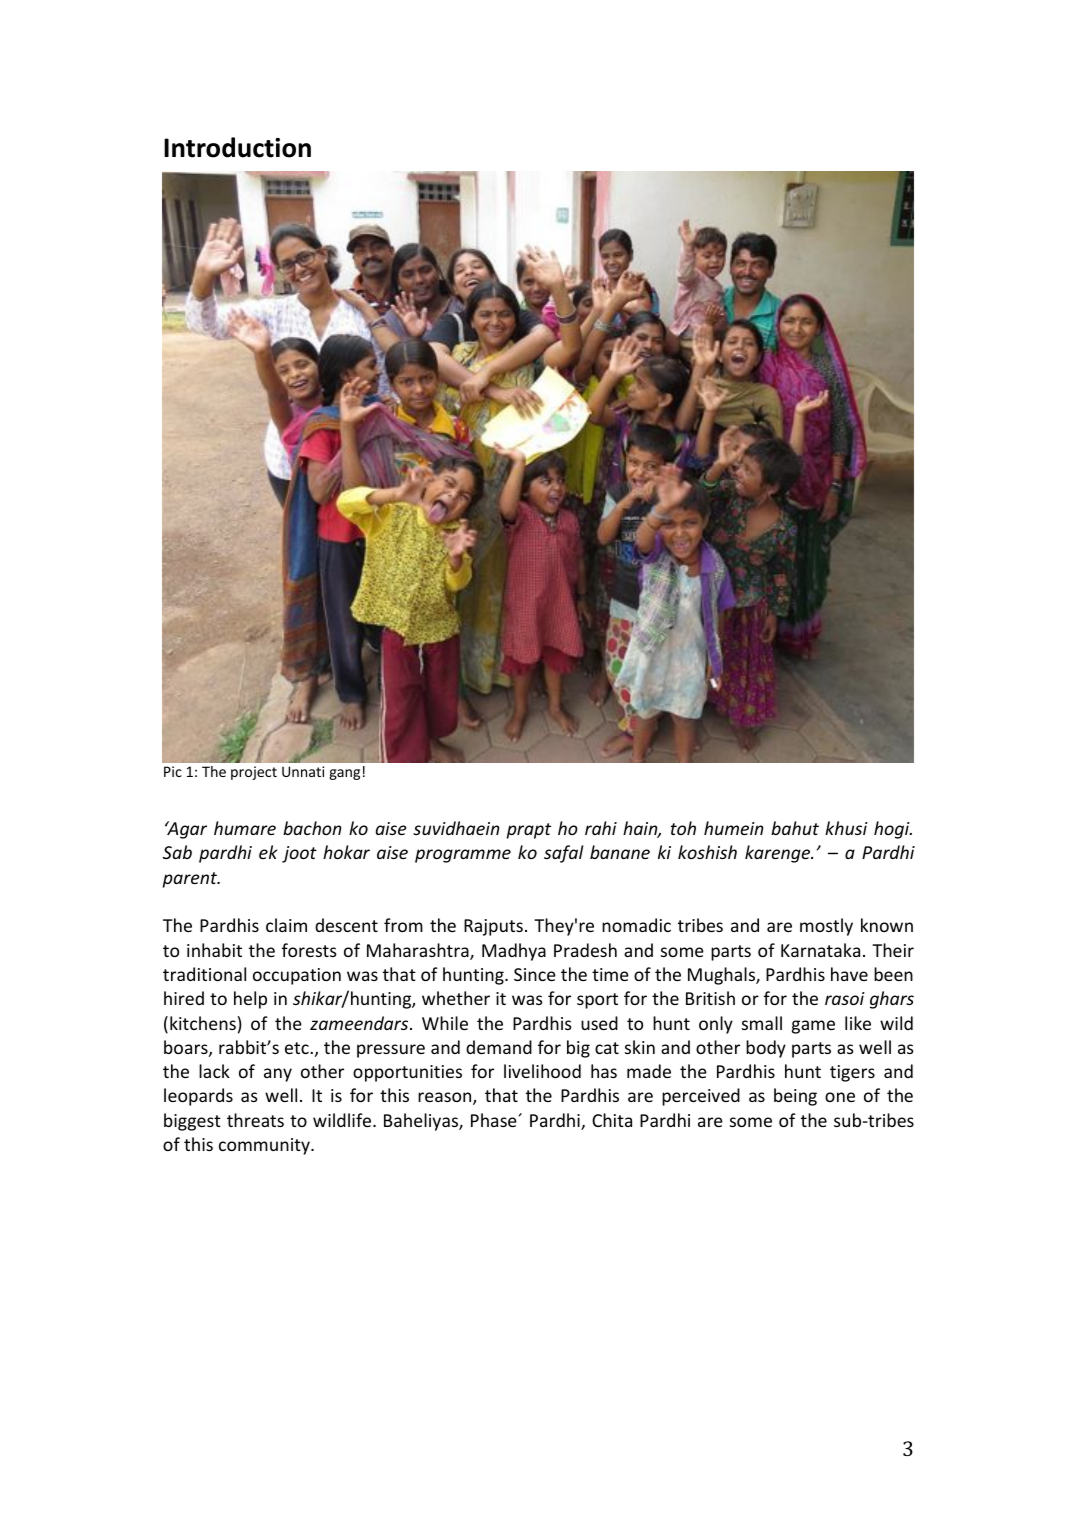 This screenshot has height=1525, width=1077. What do you see at coordinates (716, 1025) in the screenshot?
I see `only` at bounding box center [716, 1025].
